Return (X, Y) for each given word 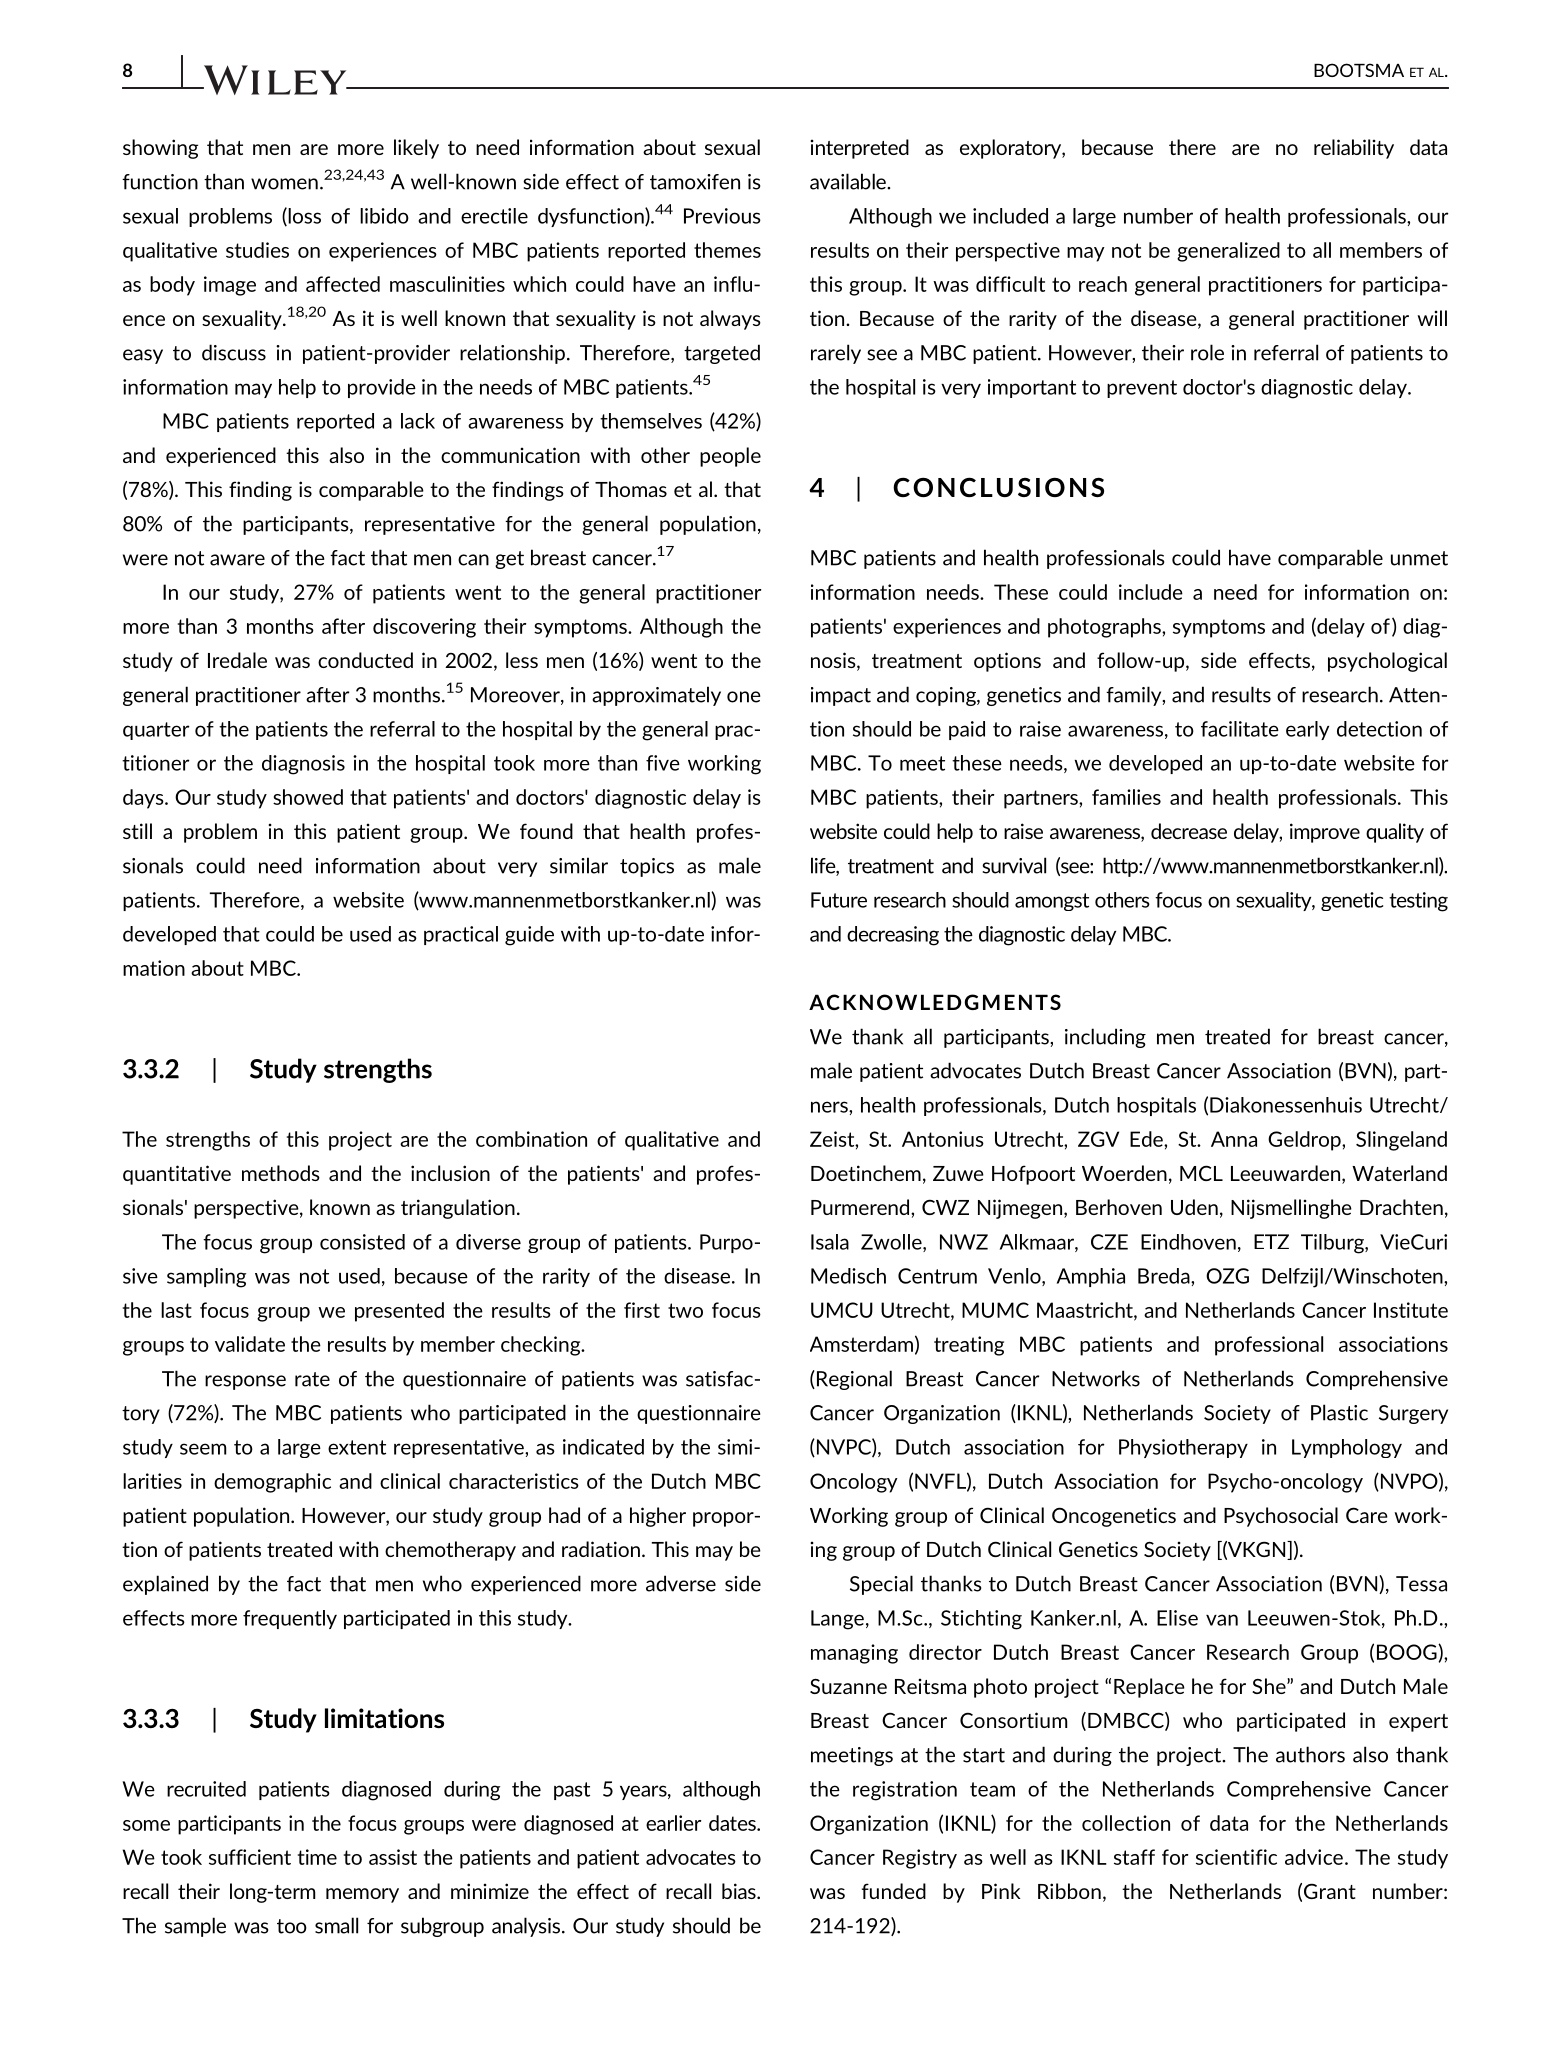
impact (841, 696)
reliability (1354, 149)
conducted (365, 660)
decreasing (893, 936)
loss (303, 216)
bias (740, 1891)
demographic (272, 1483)
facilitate (1240, 729)
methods (281, 1173)
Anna (1234, 1139)
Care (1367, 1515)
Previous (722, 216)
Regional (853, 1380)
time (317, 1857)
